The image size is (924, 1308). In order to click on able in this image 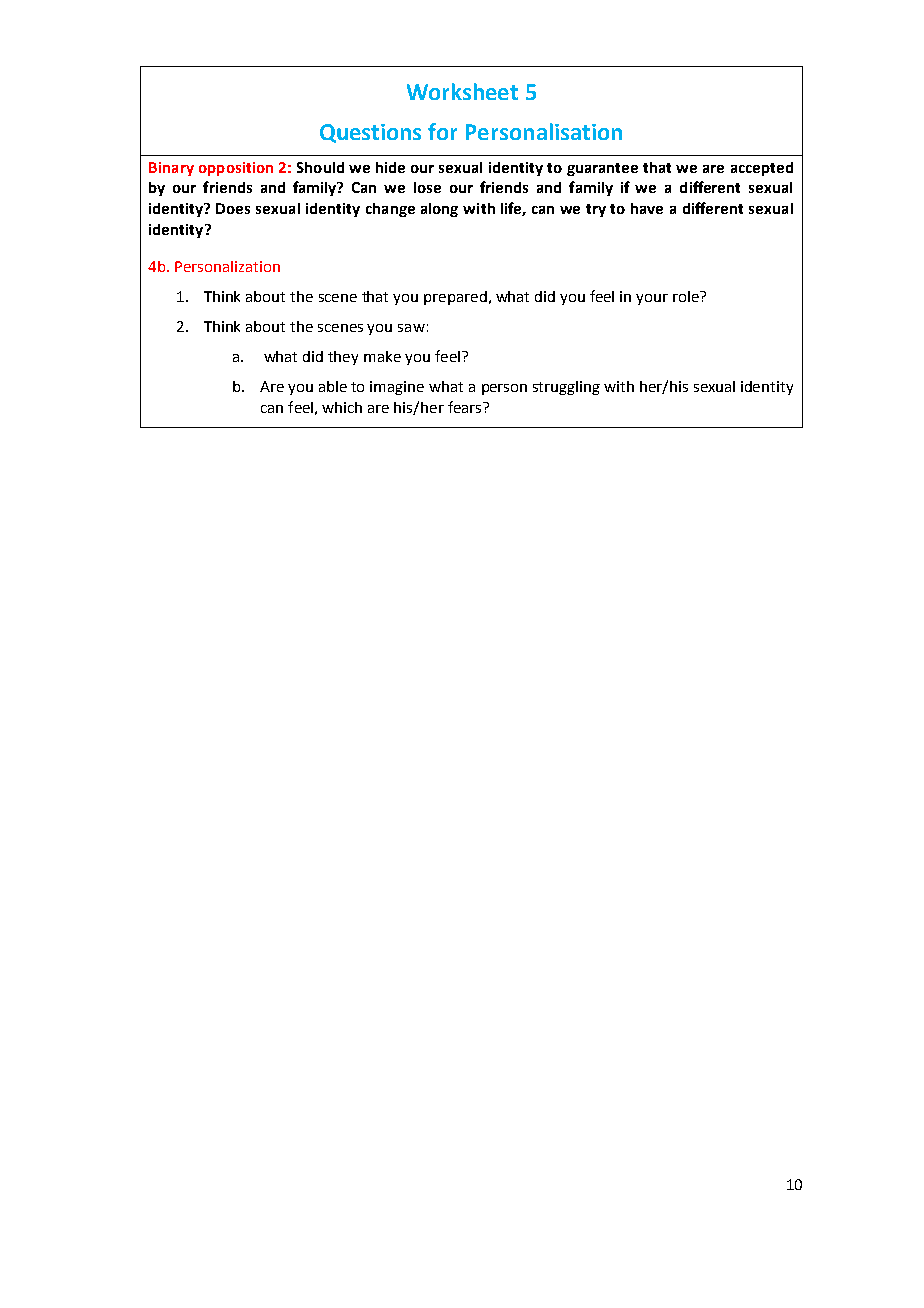, I will do `click(333, 386)`.
